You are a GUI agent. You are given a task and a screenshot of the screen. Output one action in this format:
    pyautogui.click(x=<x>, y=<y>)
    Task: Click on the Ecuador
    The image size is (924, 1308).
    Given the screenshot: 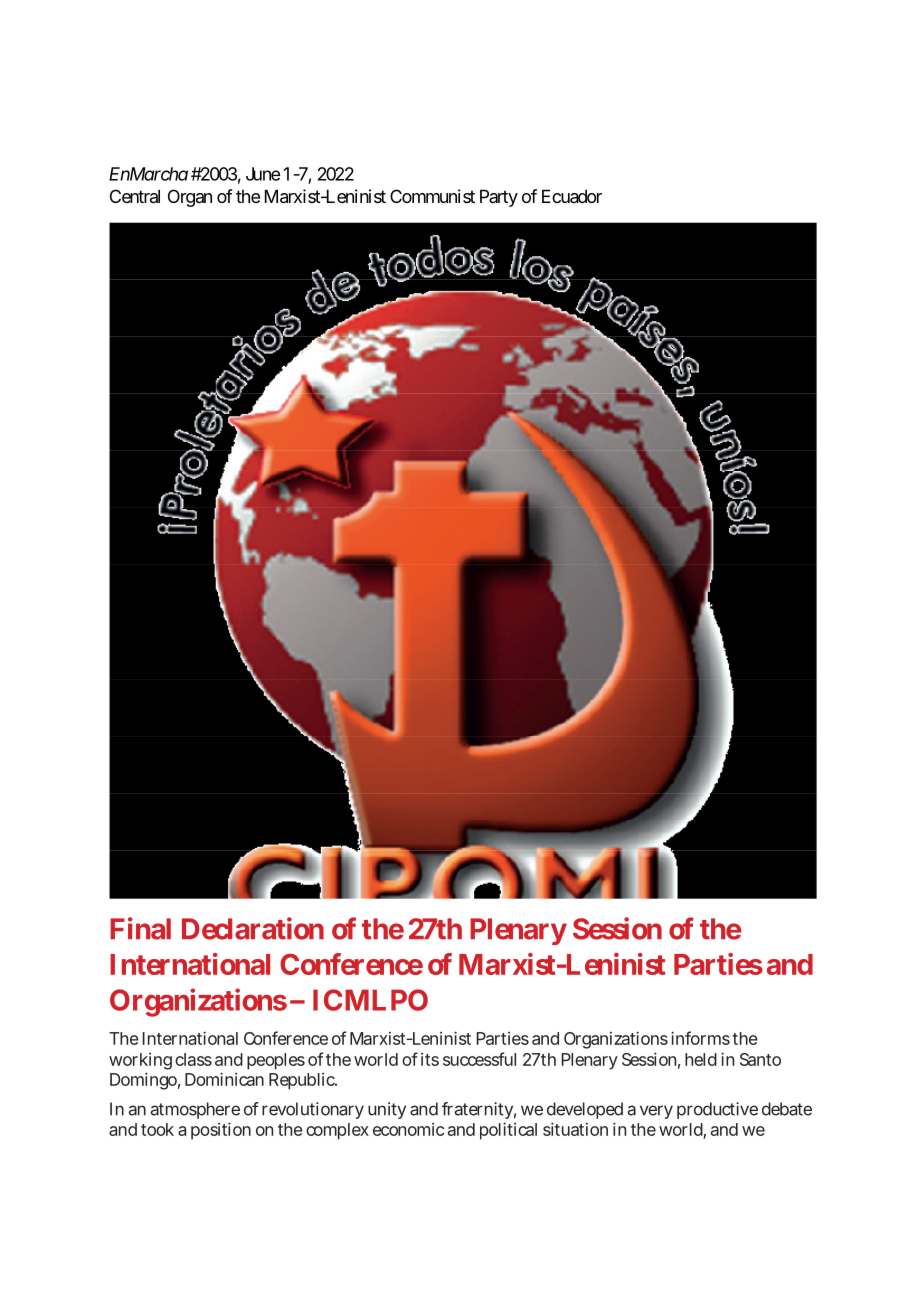 What is the action you would take?
    pyautogui.click(x=572, y=196)
